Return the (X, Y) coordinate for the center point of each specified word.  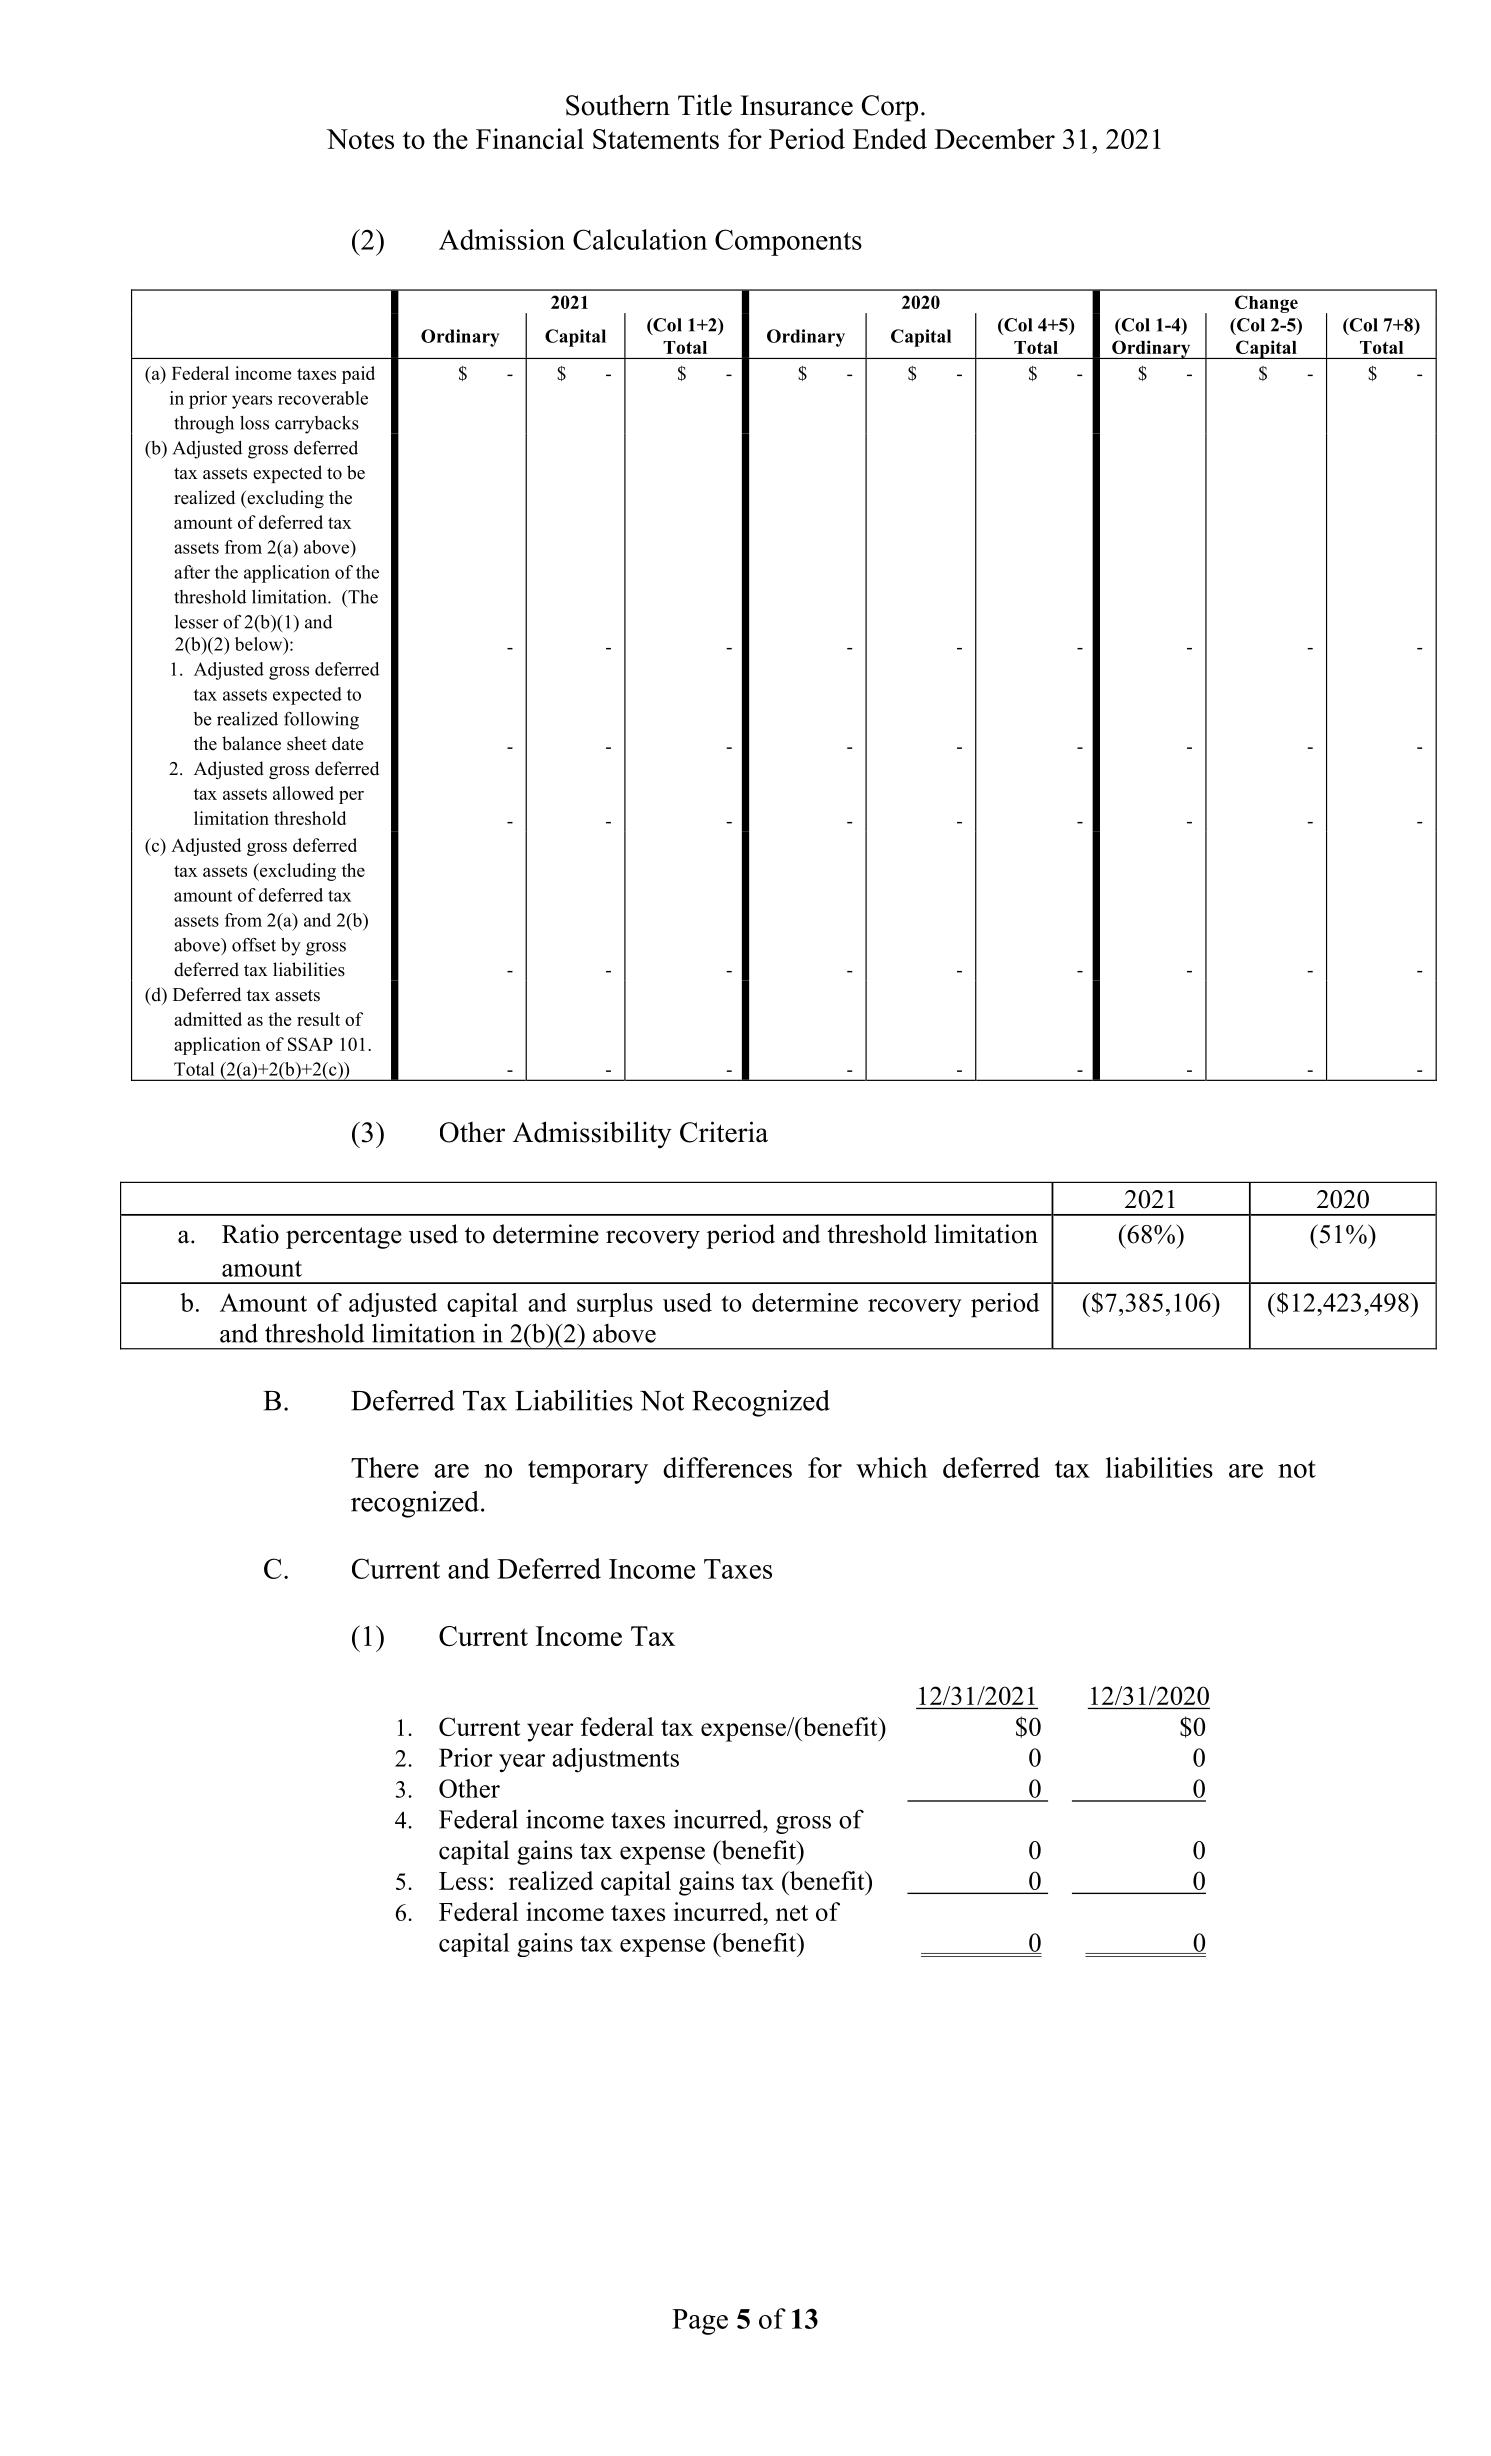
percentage (344, 1238)
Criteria (724, 1132)
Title (705, 105)
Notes (360, 139)
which (892, 1467)
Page (700, 2322)
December (995, 138)
